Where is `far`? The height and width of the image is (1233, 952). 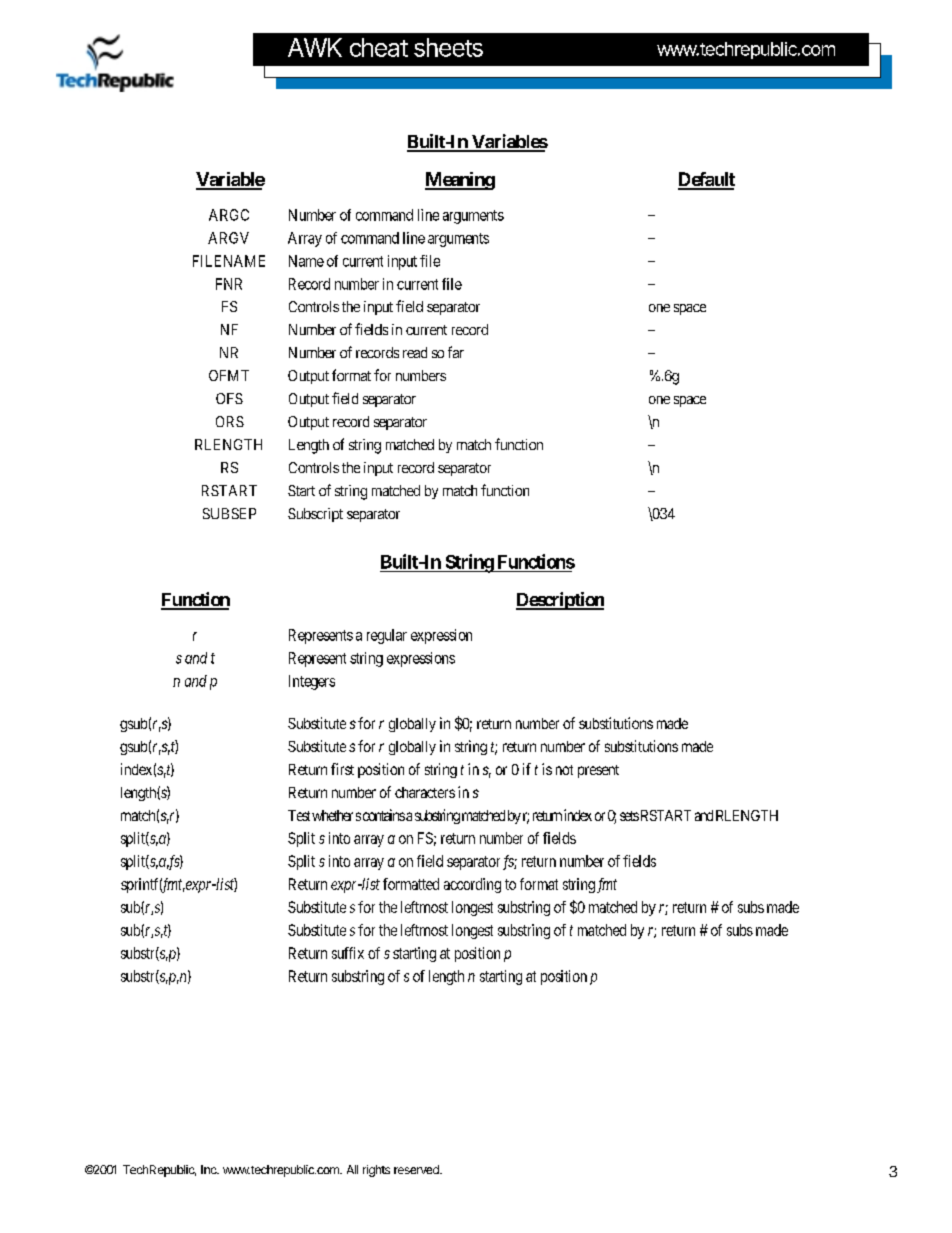 far is located at coordinates (456, 352).
